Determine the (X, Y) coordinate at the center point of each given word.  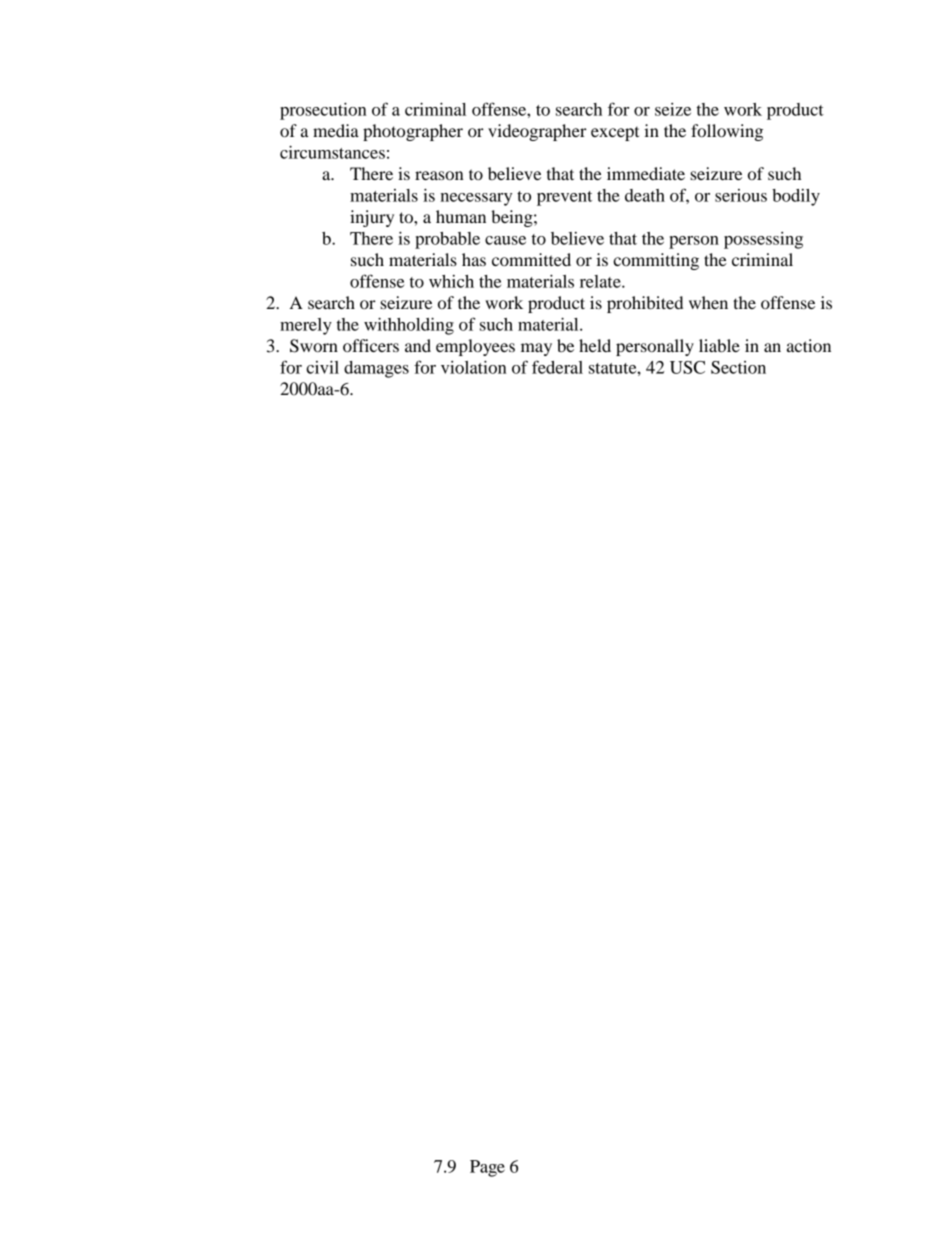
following (727, 132)
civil (322, 367)
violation (474, 367)
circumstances (332, 152)
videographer (537, 132)
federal (557, 367)
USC (687, 367)
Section (738, 367)
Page (487, 1168)
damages (376, 369)
